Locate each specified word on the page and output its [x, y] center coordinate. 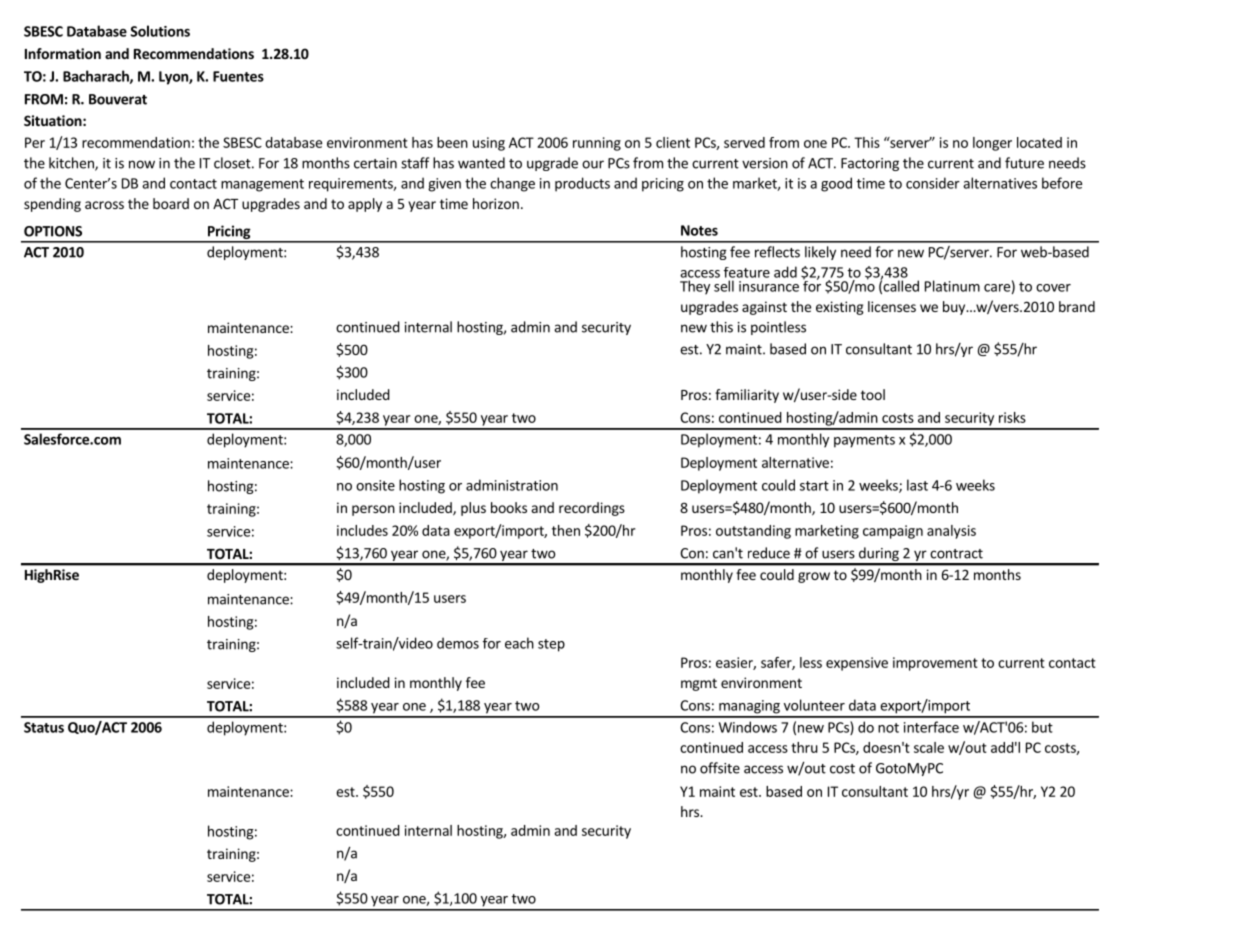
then [566, 530]
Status [44, 727]
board [171, 203]
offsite [720, 768]
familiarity [747, 396]
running [597, 144]
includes [362, 530]
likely [820, 253]
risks [1012, 417]
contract [956, 554]
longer [992, 144]
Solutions [160, 31]
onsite [375, 485]
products [582, 184]
